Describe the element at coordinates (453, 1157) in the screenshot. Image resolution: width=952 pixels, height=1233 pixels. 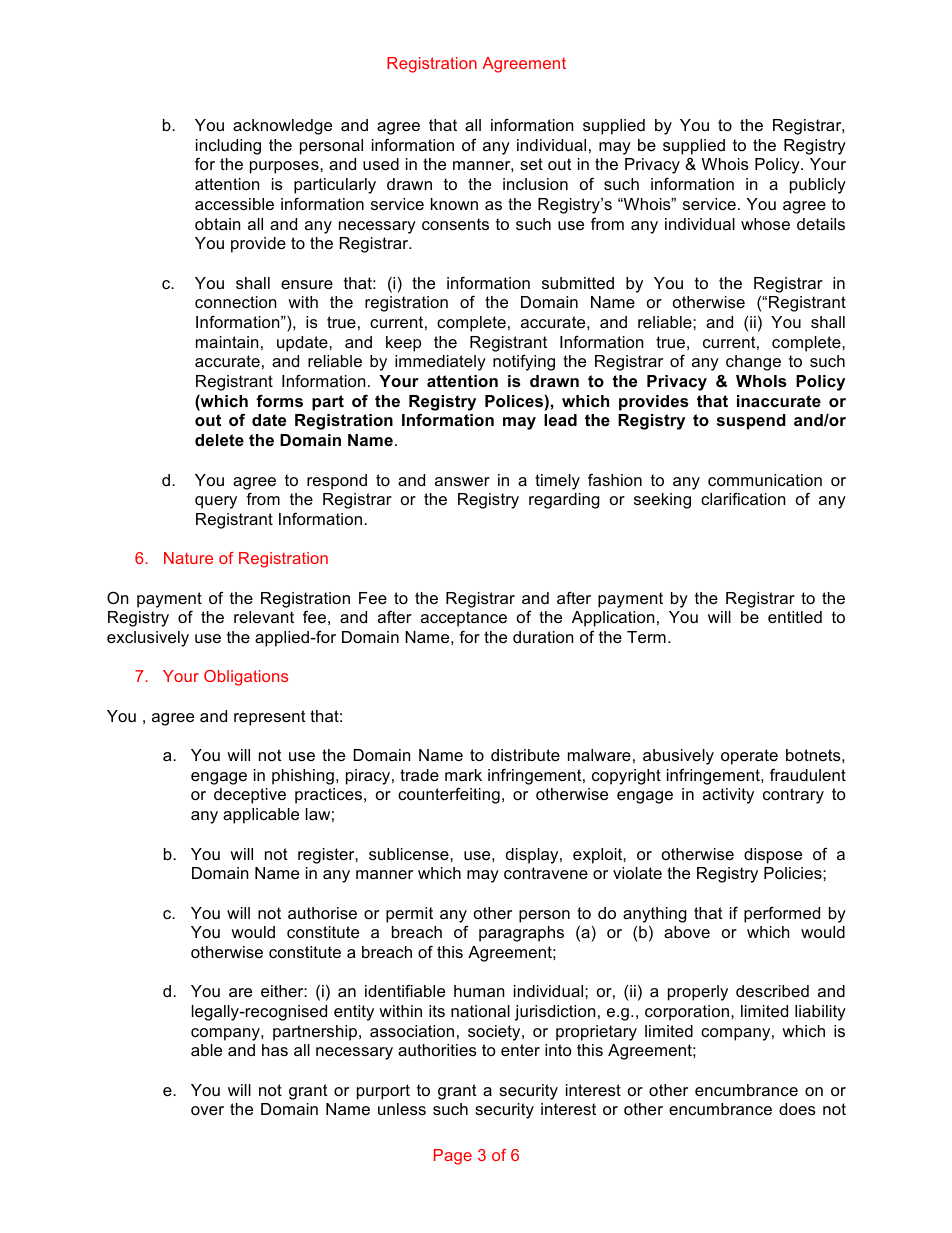
I see `Page` at that location.
